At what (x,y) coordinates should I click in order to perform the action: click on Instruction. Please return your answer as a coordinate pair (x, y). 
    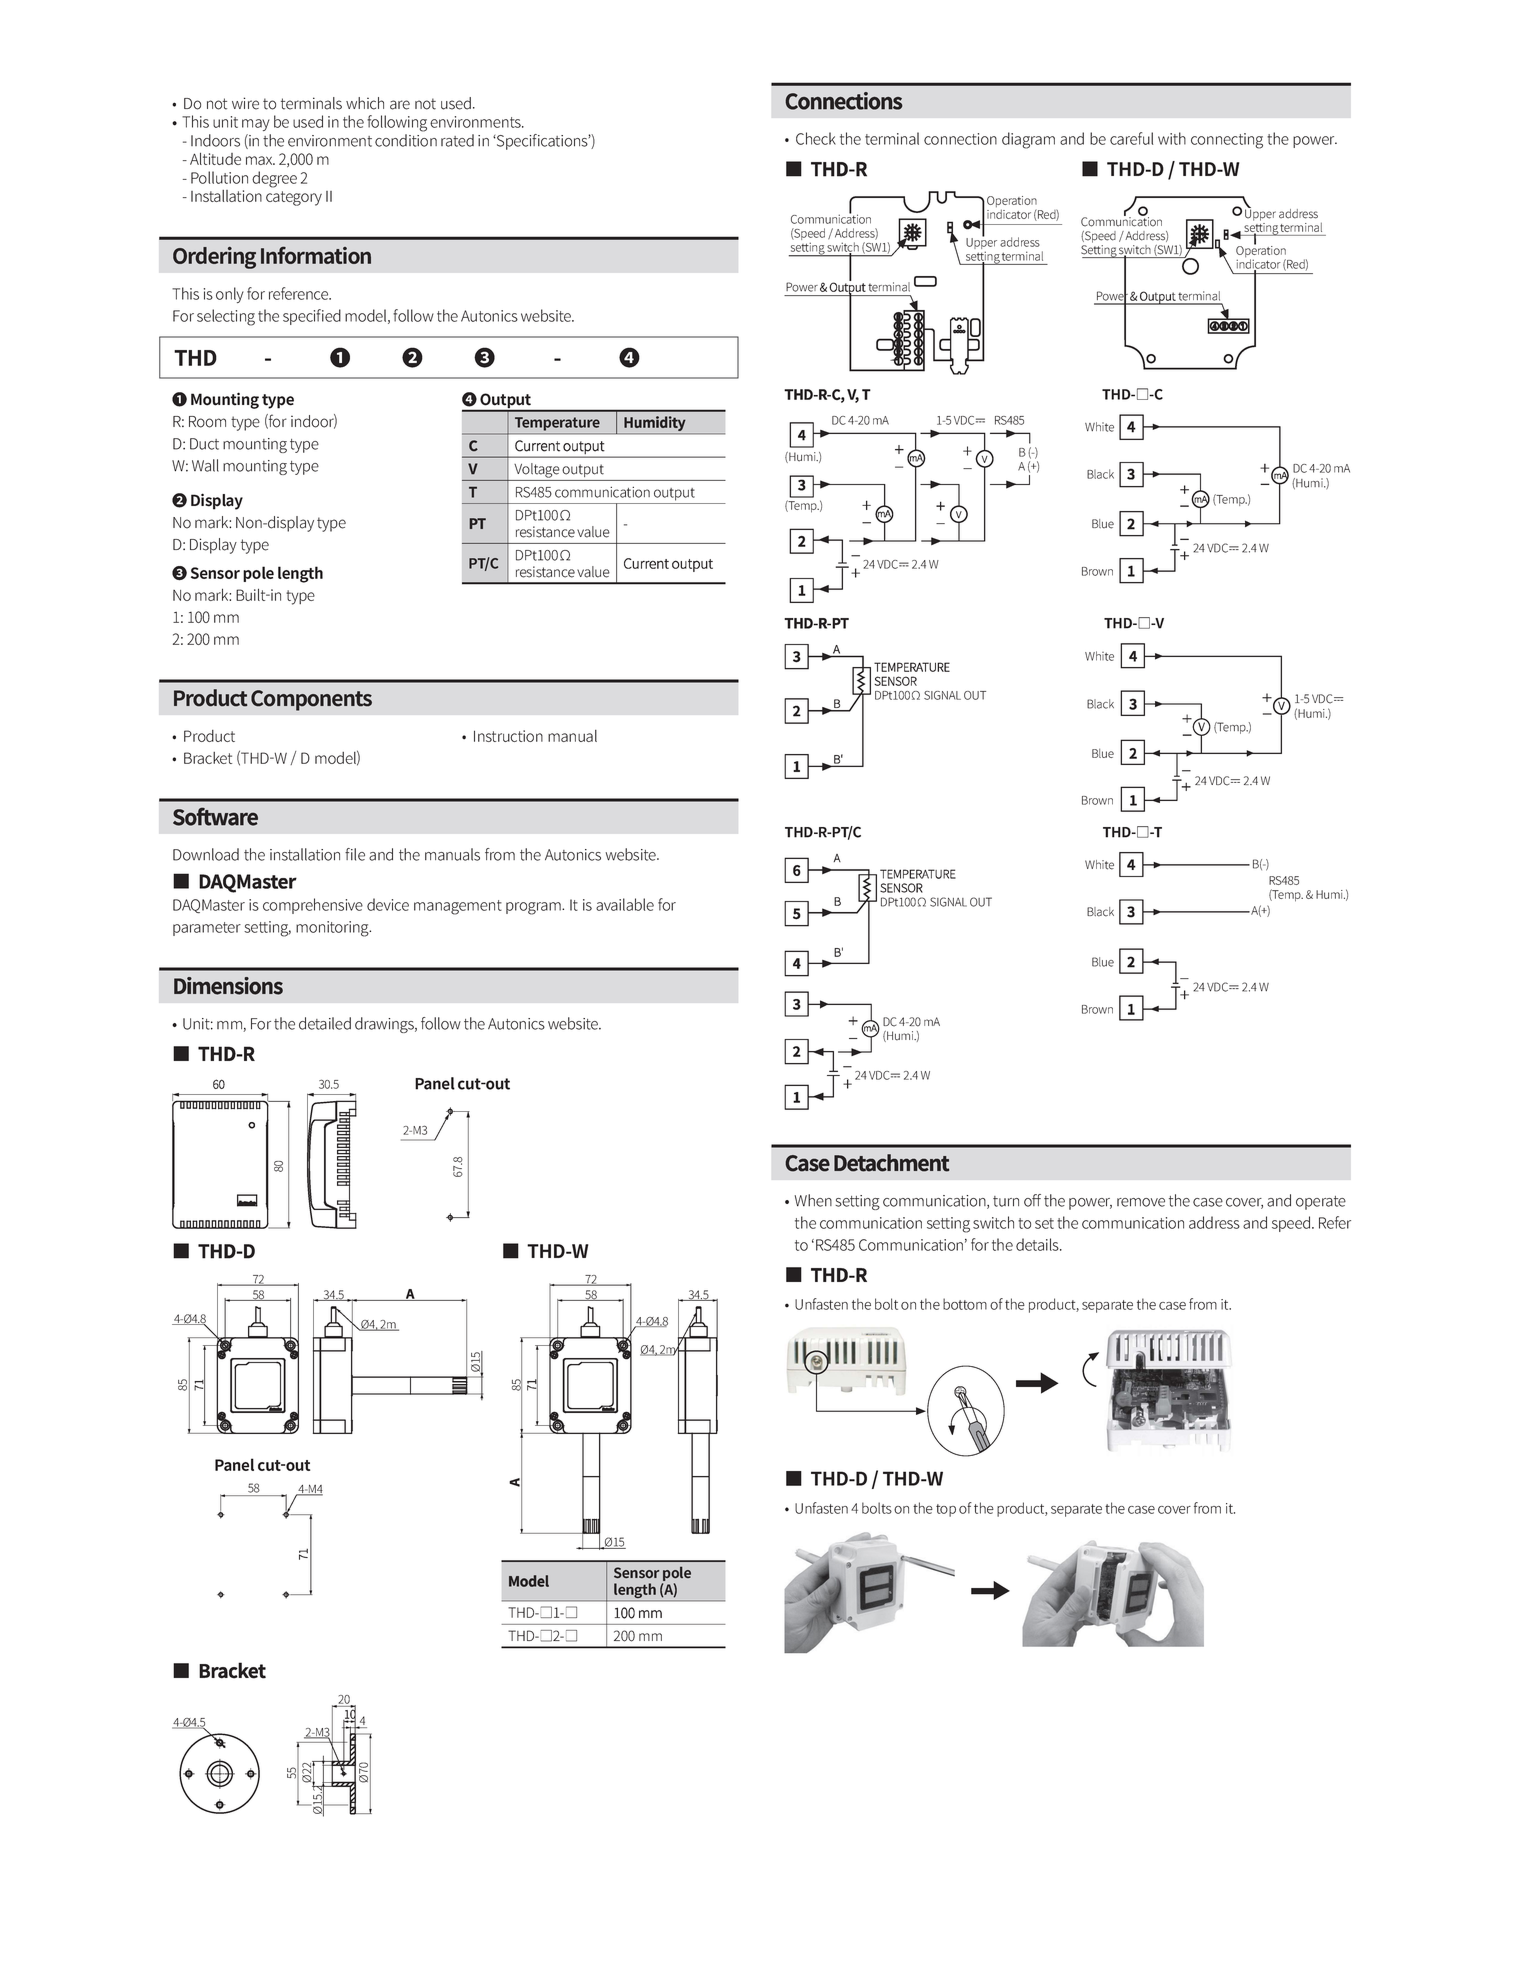
    Looking at the image, I should click on (508, 736).
